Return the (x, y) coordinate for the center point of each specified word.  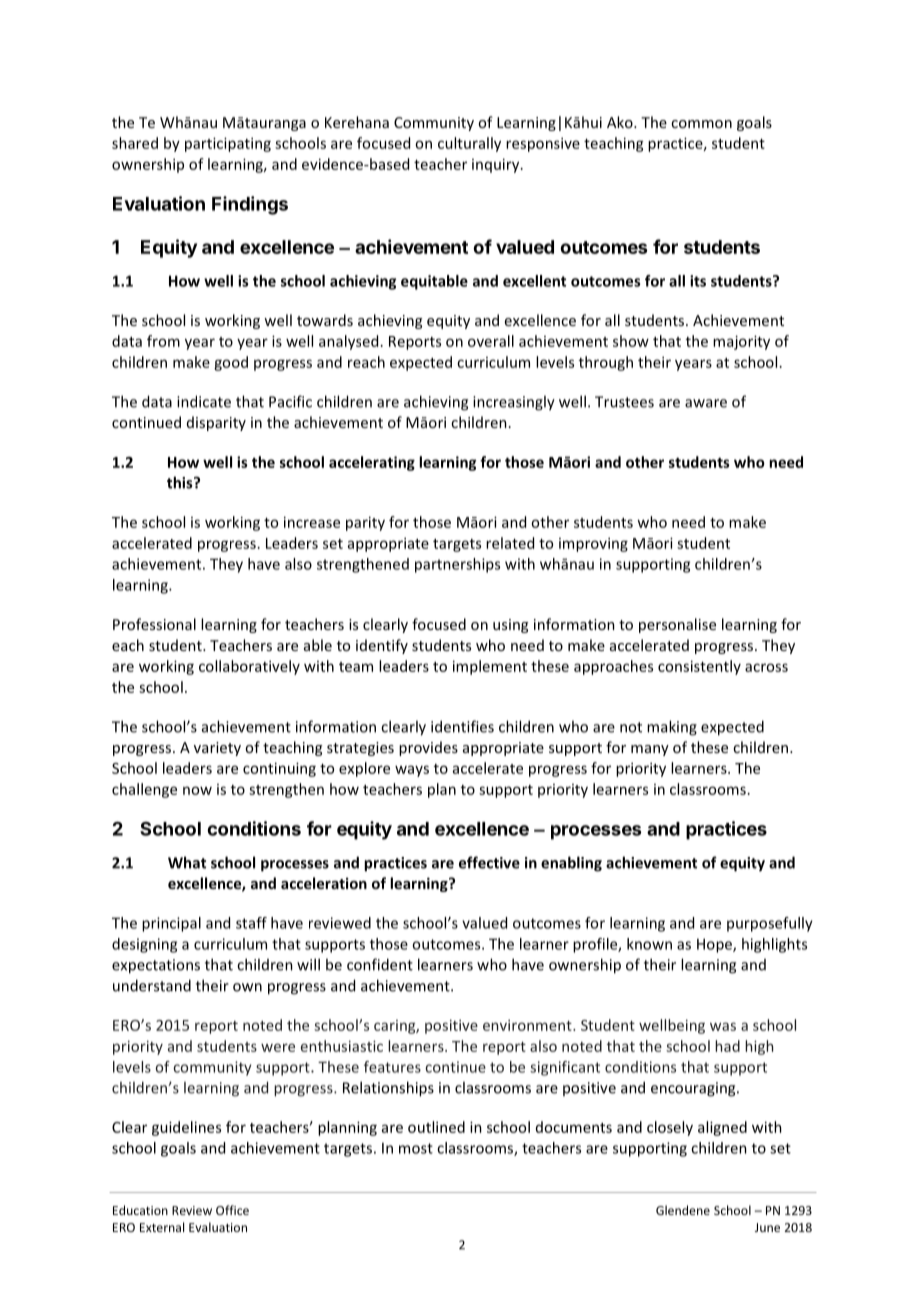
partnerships (457, 565)
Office (232, 1210)
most (416, 1148)
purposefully (770, 924)
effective (489, 862)
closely (670, 1128)
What (187, 862)
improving (593, 544)
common (701, 124)
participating (228, 144)
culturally (469, 144)
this (181, 482)
